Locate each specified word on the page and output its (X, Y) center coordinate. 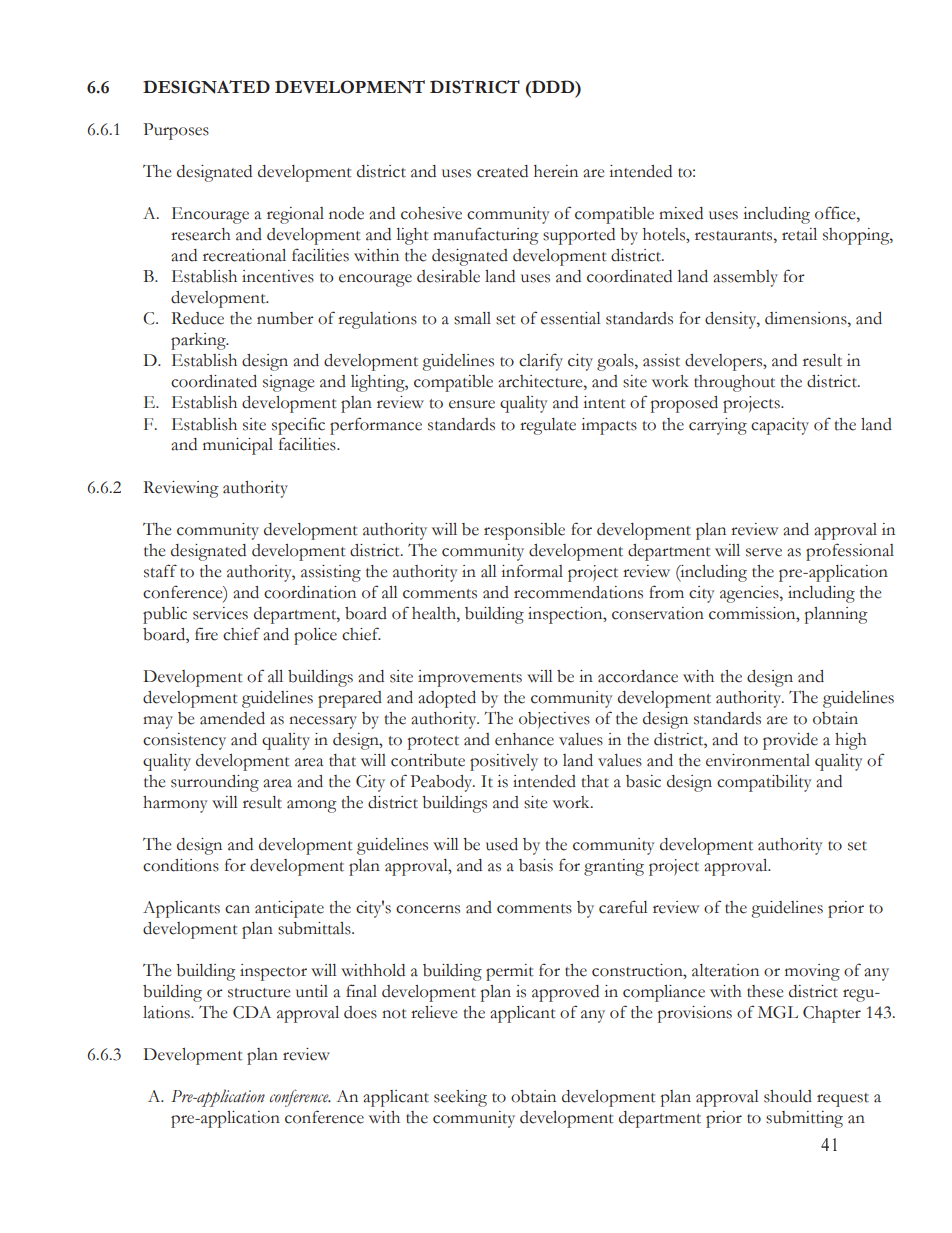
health (435, 613)
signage (288, 383)
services (220, 613)
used (502, 844)
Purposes (176, 131)
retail (799, 234)
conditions (181, 865)
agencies (750, 594)
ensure (472, 404)
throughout (734, 383)
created (502, 171)
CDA (252, 1012)
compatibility (764, 783)
